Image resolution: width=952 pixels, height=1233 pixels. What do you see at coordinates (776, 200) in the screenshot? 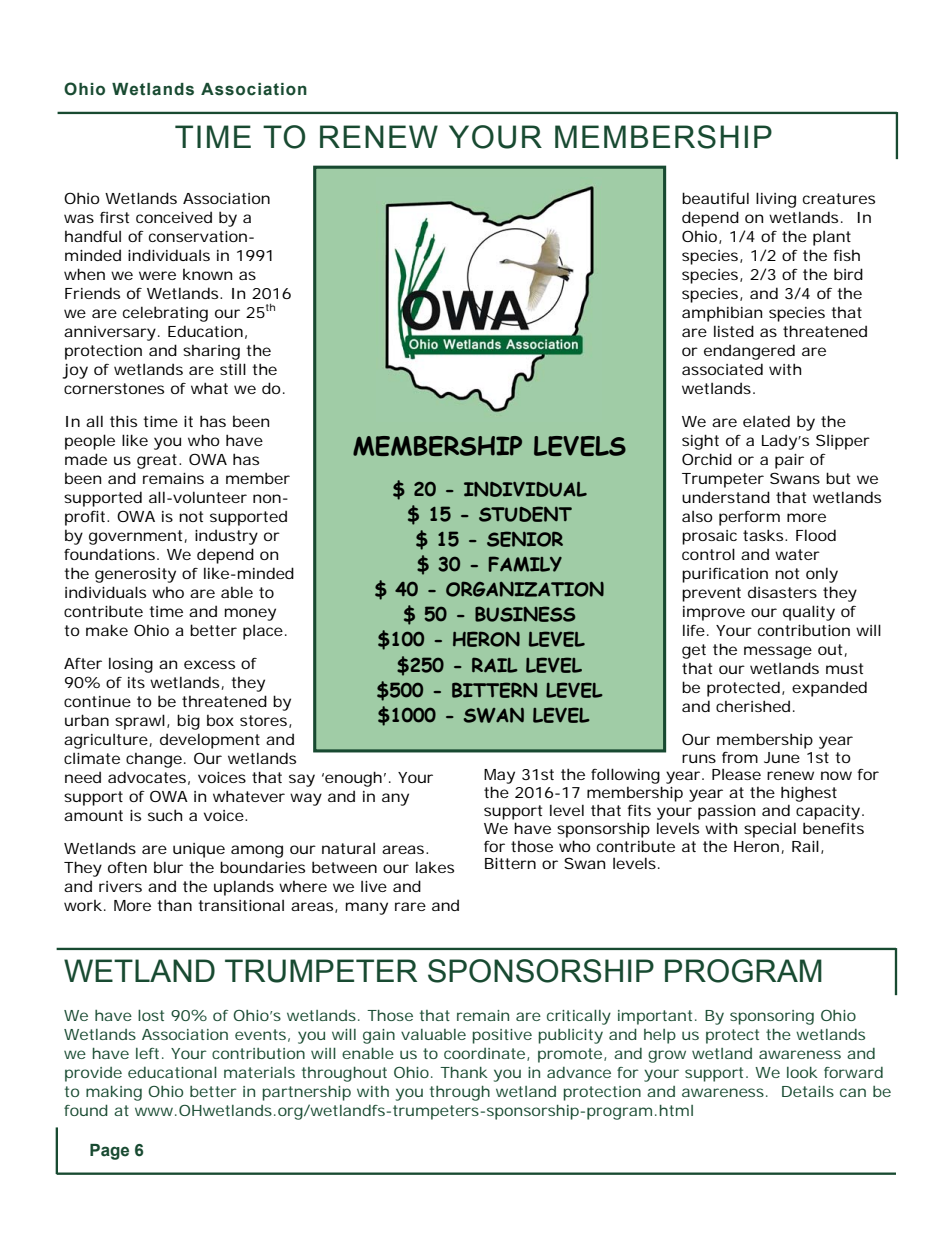
I see `living` at bounding box center [776, 200].
